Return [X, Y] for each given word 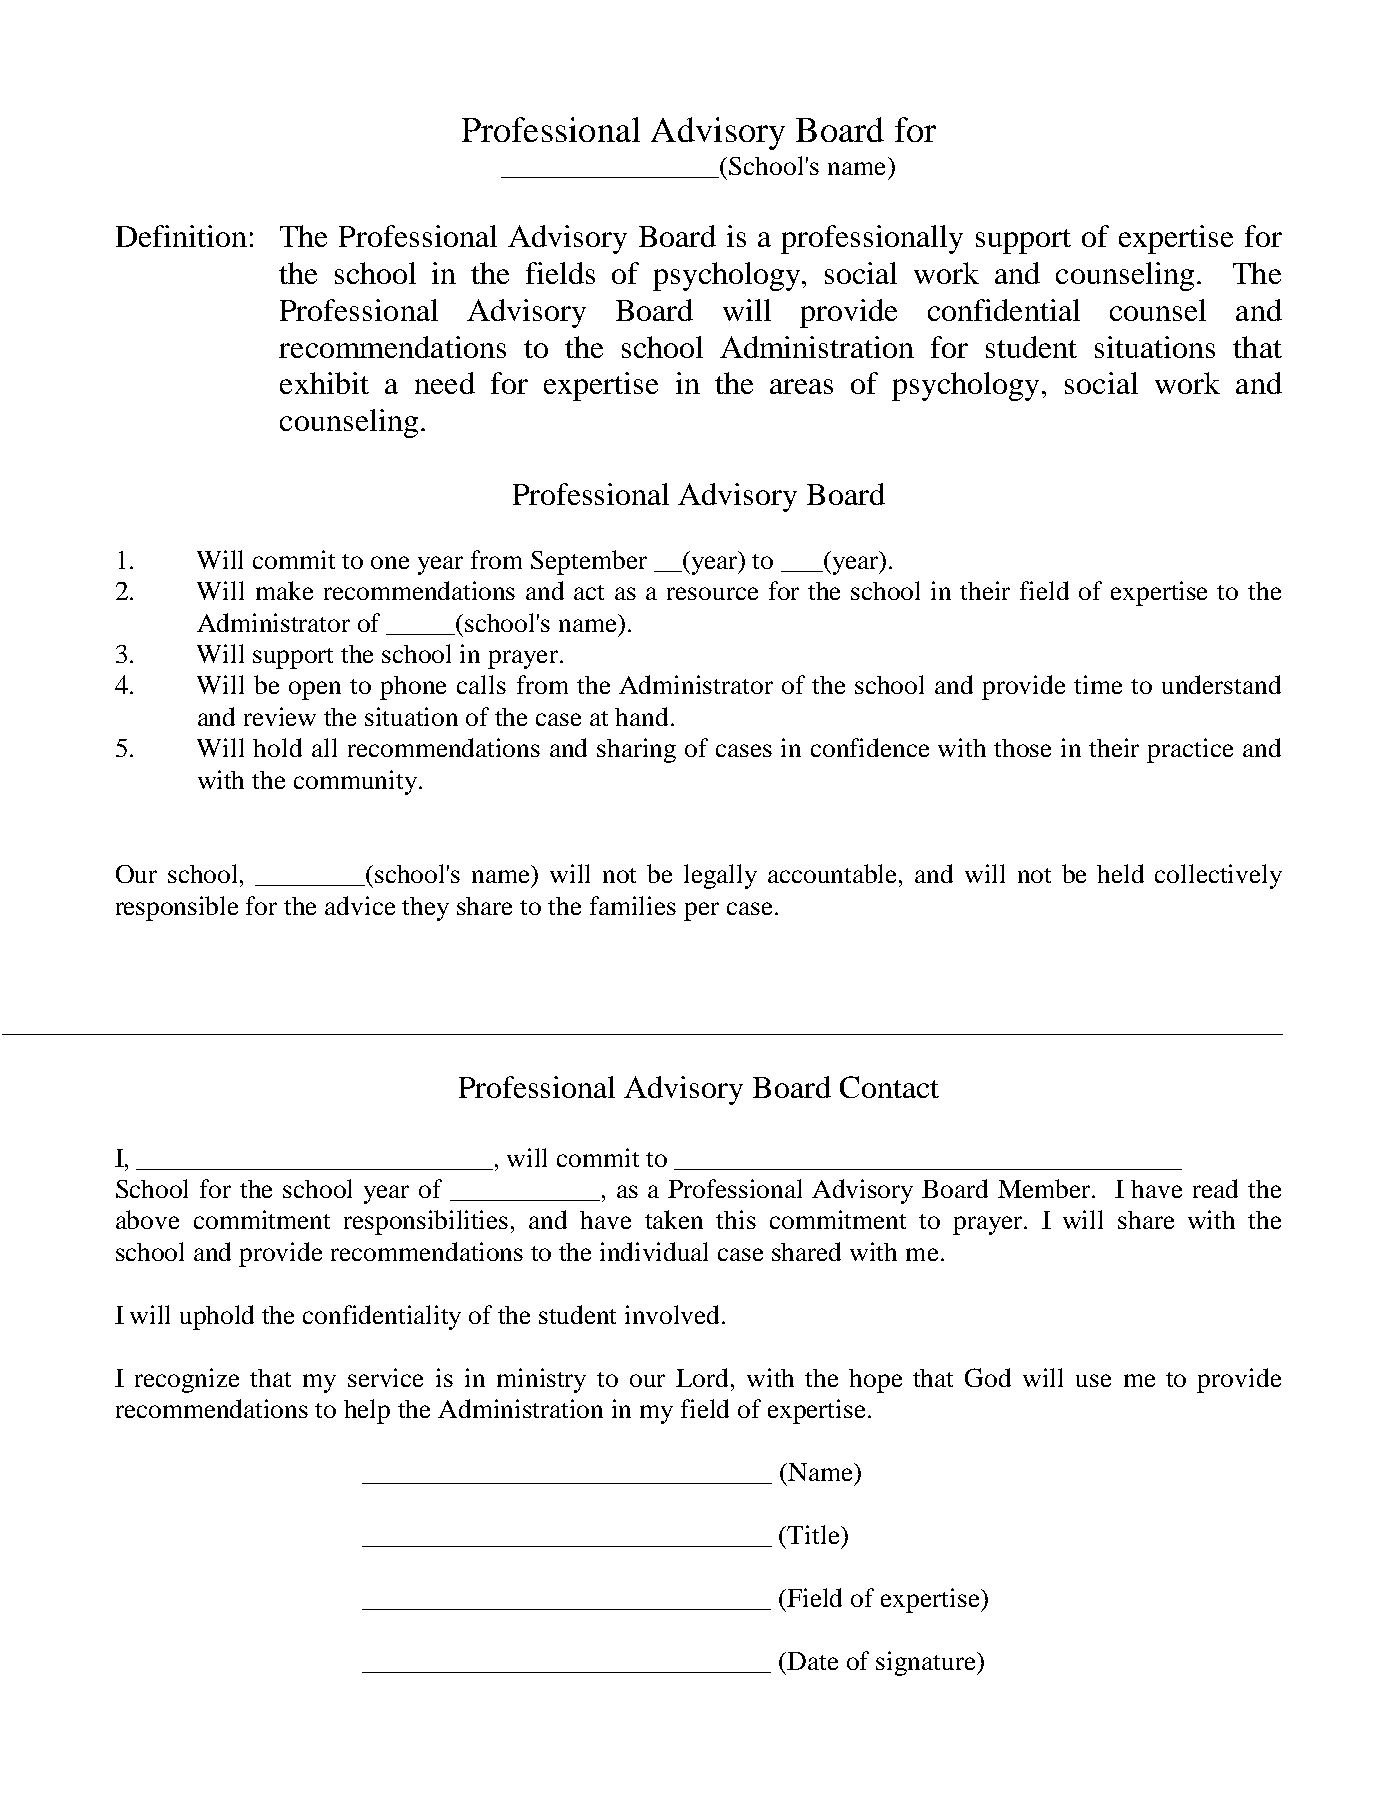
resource [712, 593]
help [367, 1411]
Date [812, 1661]
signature [927, 1663]
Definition [181, 236]
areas [801, 386]
